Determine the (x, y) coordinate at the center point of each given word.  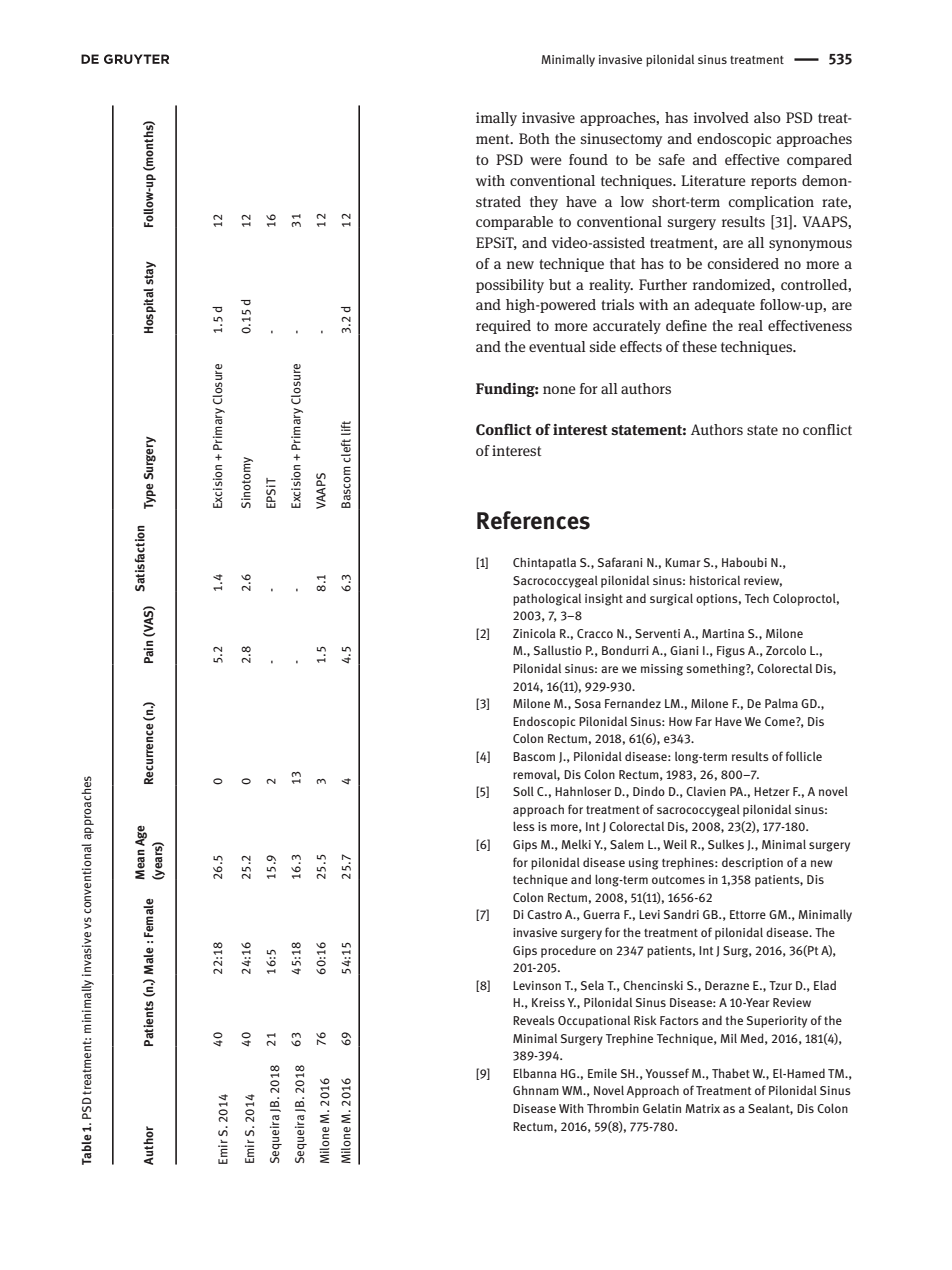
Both (534, 138)
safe (672, 159)
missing (662, 670)
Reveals (534, 1020)
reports (774, 182)
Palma (781, 703)
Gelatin (662, 1108)
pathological (547, 599)
